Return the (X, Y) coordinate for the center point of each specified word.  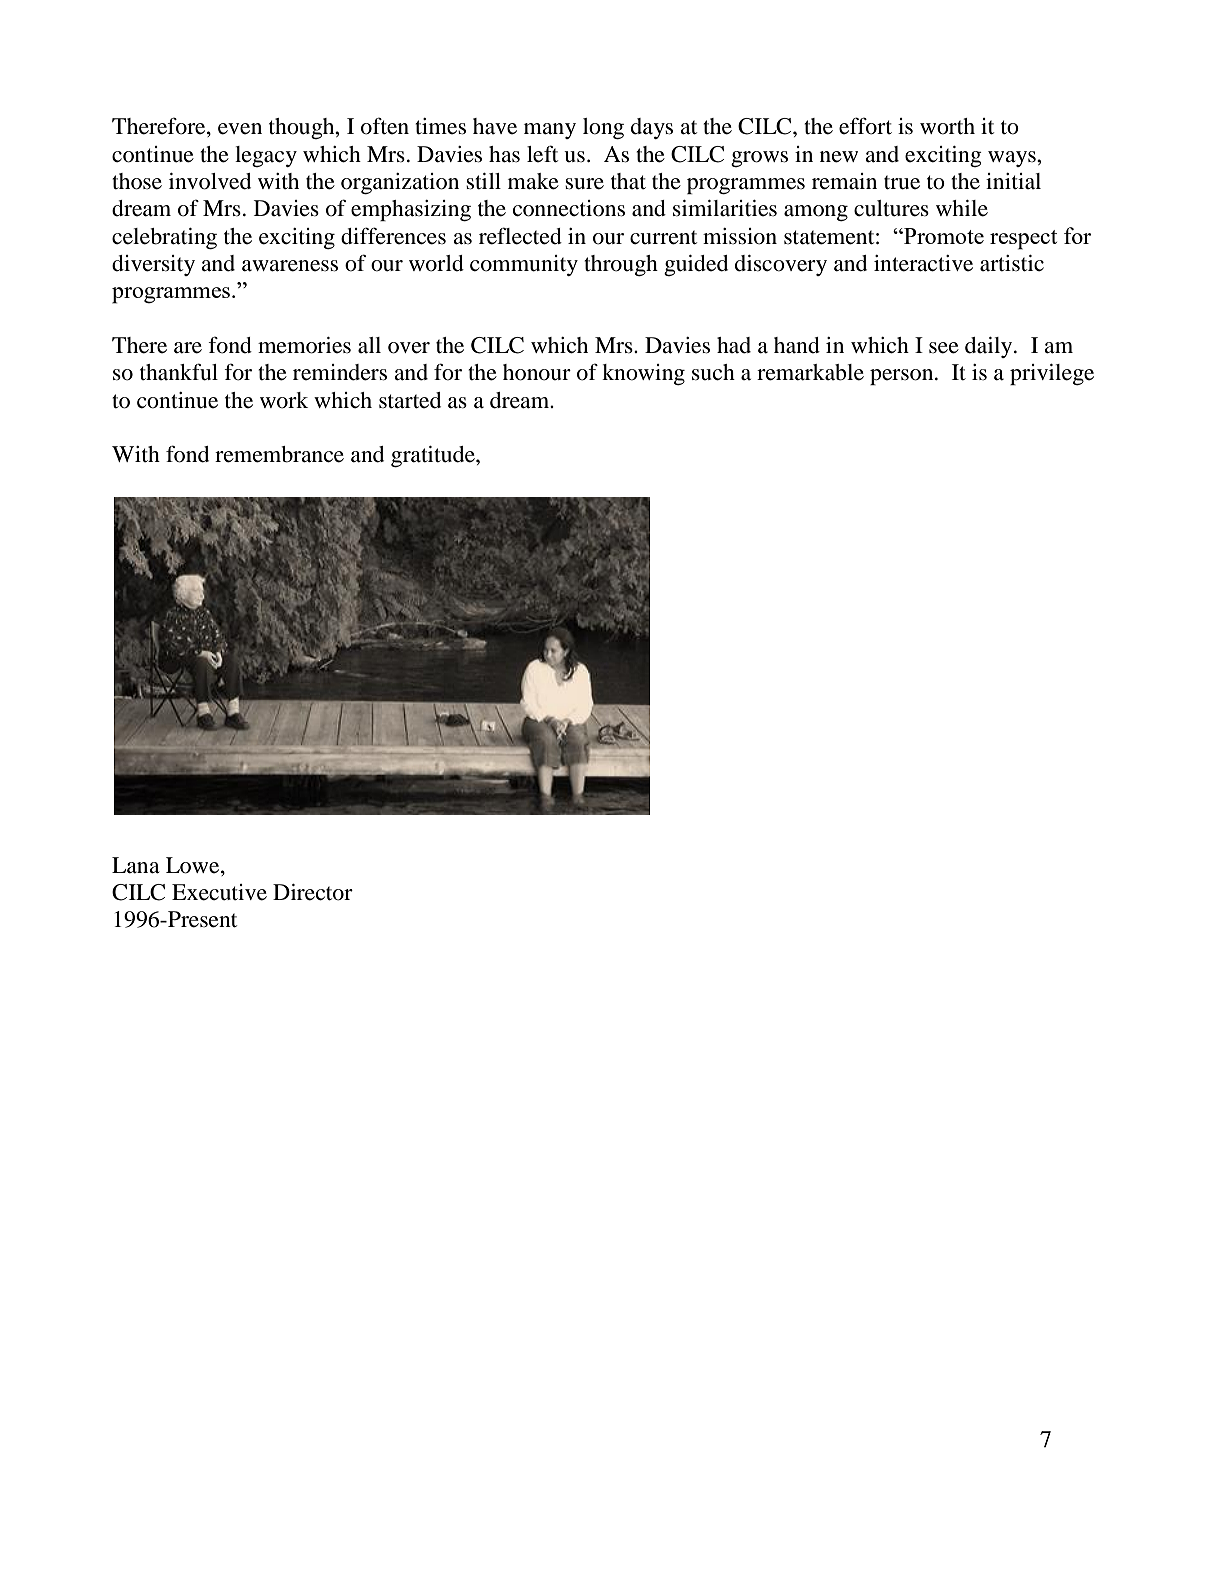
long (603, 128)
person (903, 377)
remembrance (279, 454)
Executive (219, 892)
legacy (266, 156)
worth (947, 126)
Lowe (194, 865)
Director (313, 892)
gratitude (434, 456)
